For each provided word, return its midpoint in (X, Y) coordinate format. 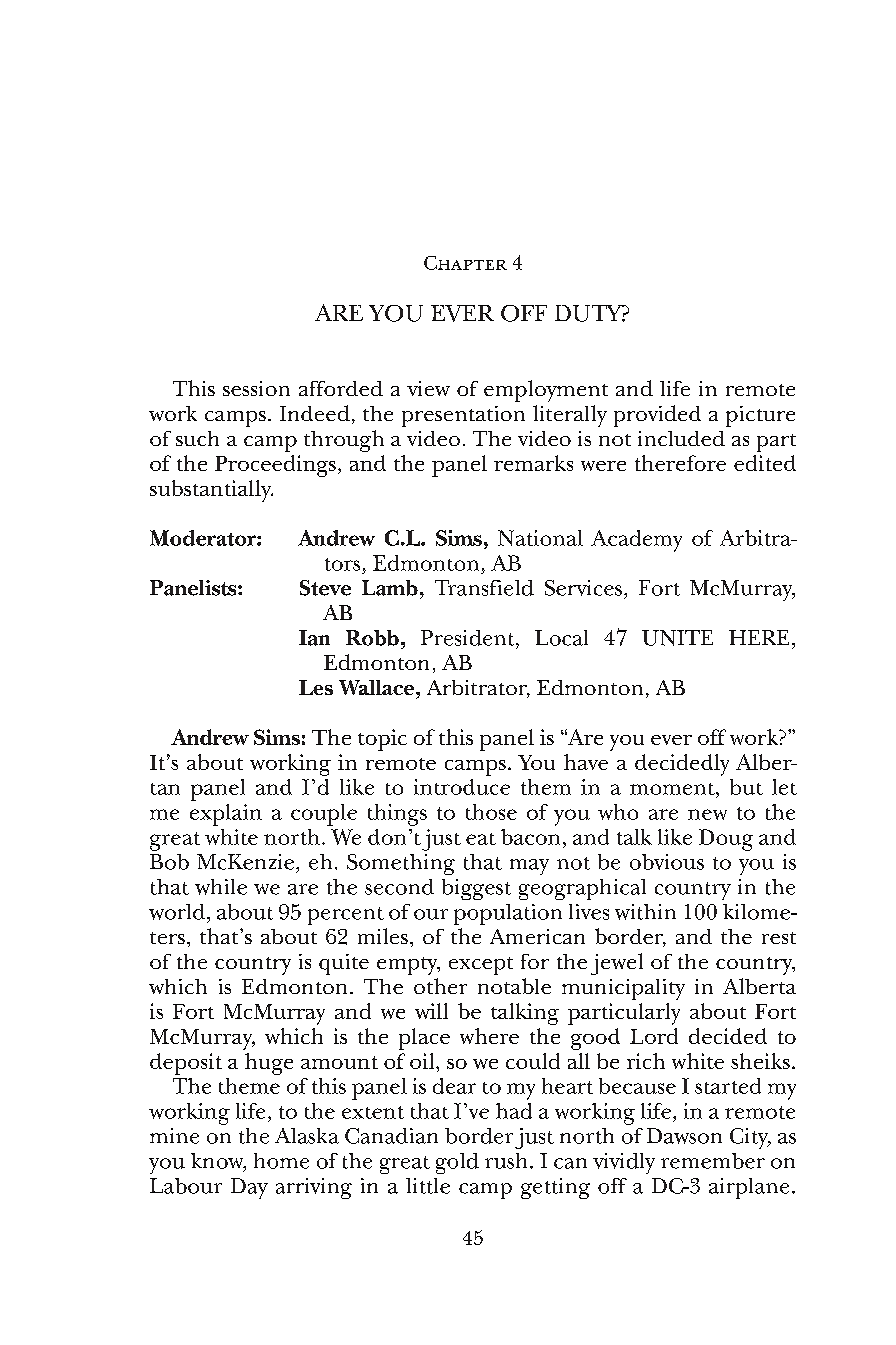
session (256, 388)
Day (249, 1188)
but (746, 787)
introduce (462, 787)
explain (226, 815)
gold (457, 1163)
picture (760, 416)
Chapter (465, 263)
